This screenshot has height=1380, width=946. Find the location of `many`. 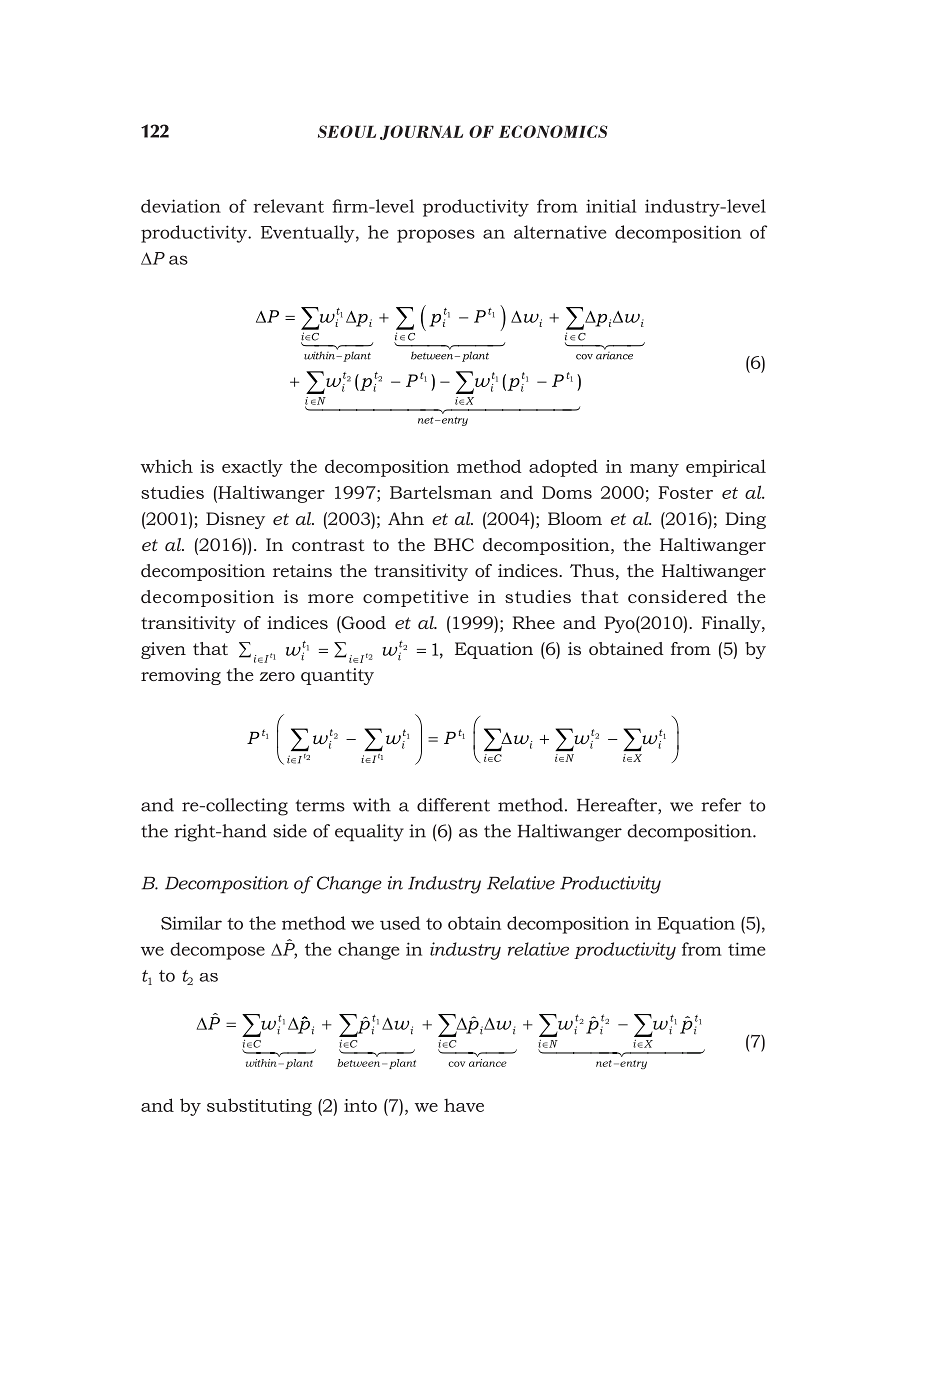

many is located at coordinates (654, 470).
